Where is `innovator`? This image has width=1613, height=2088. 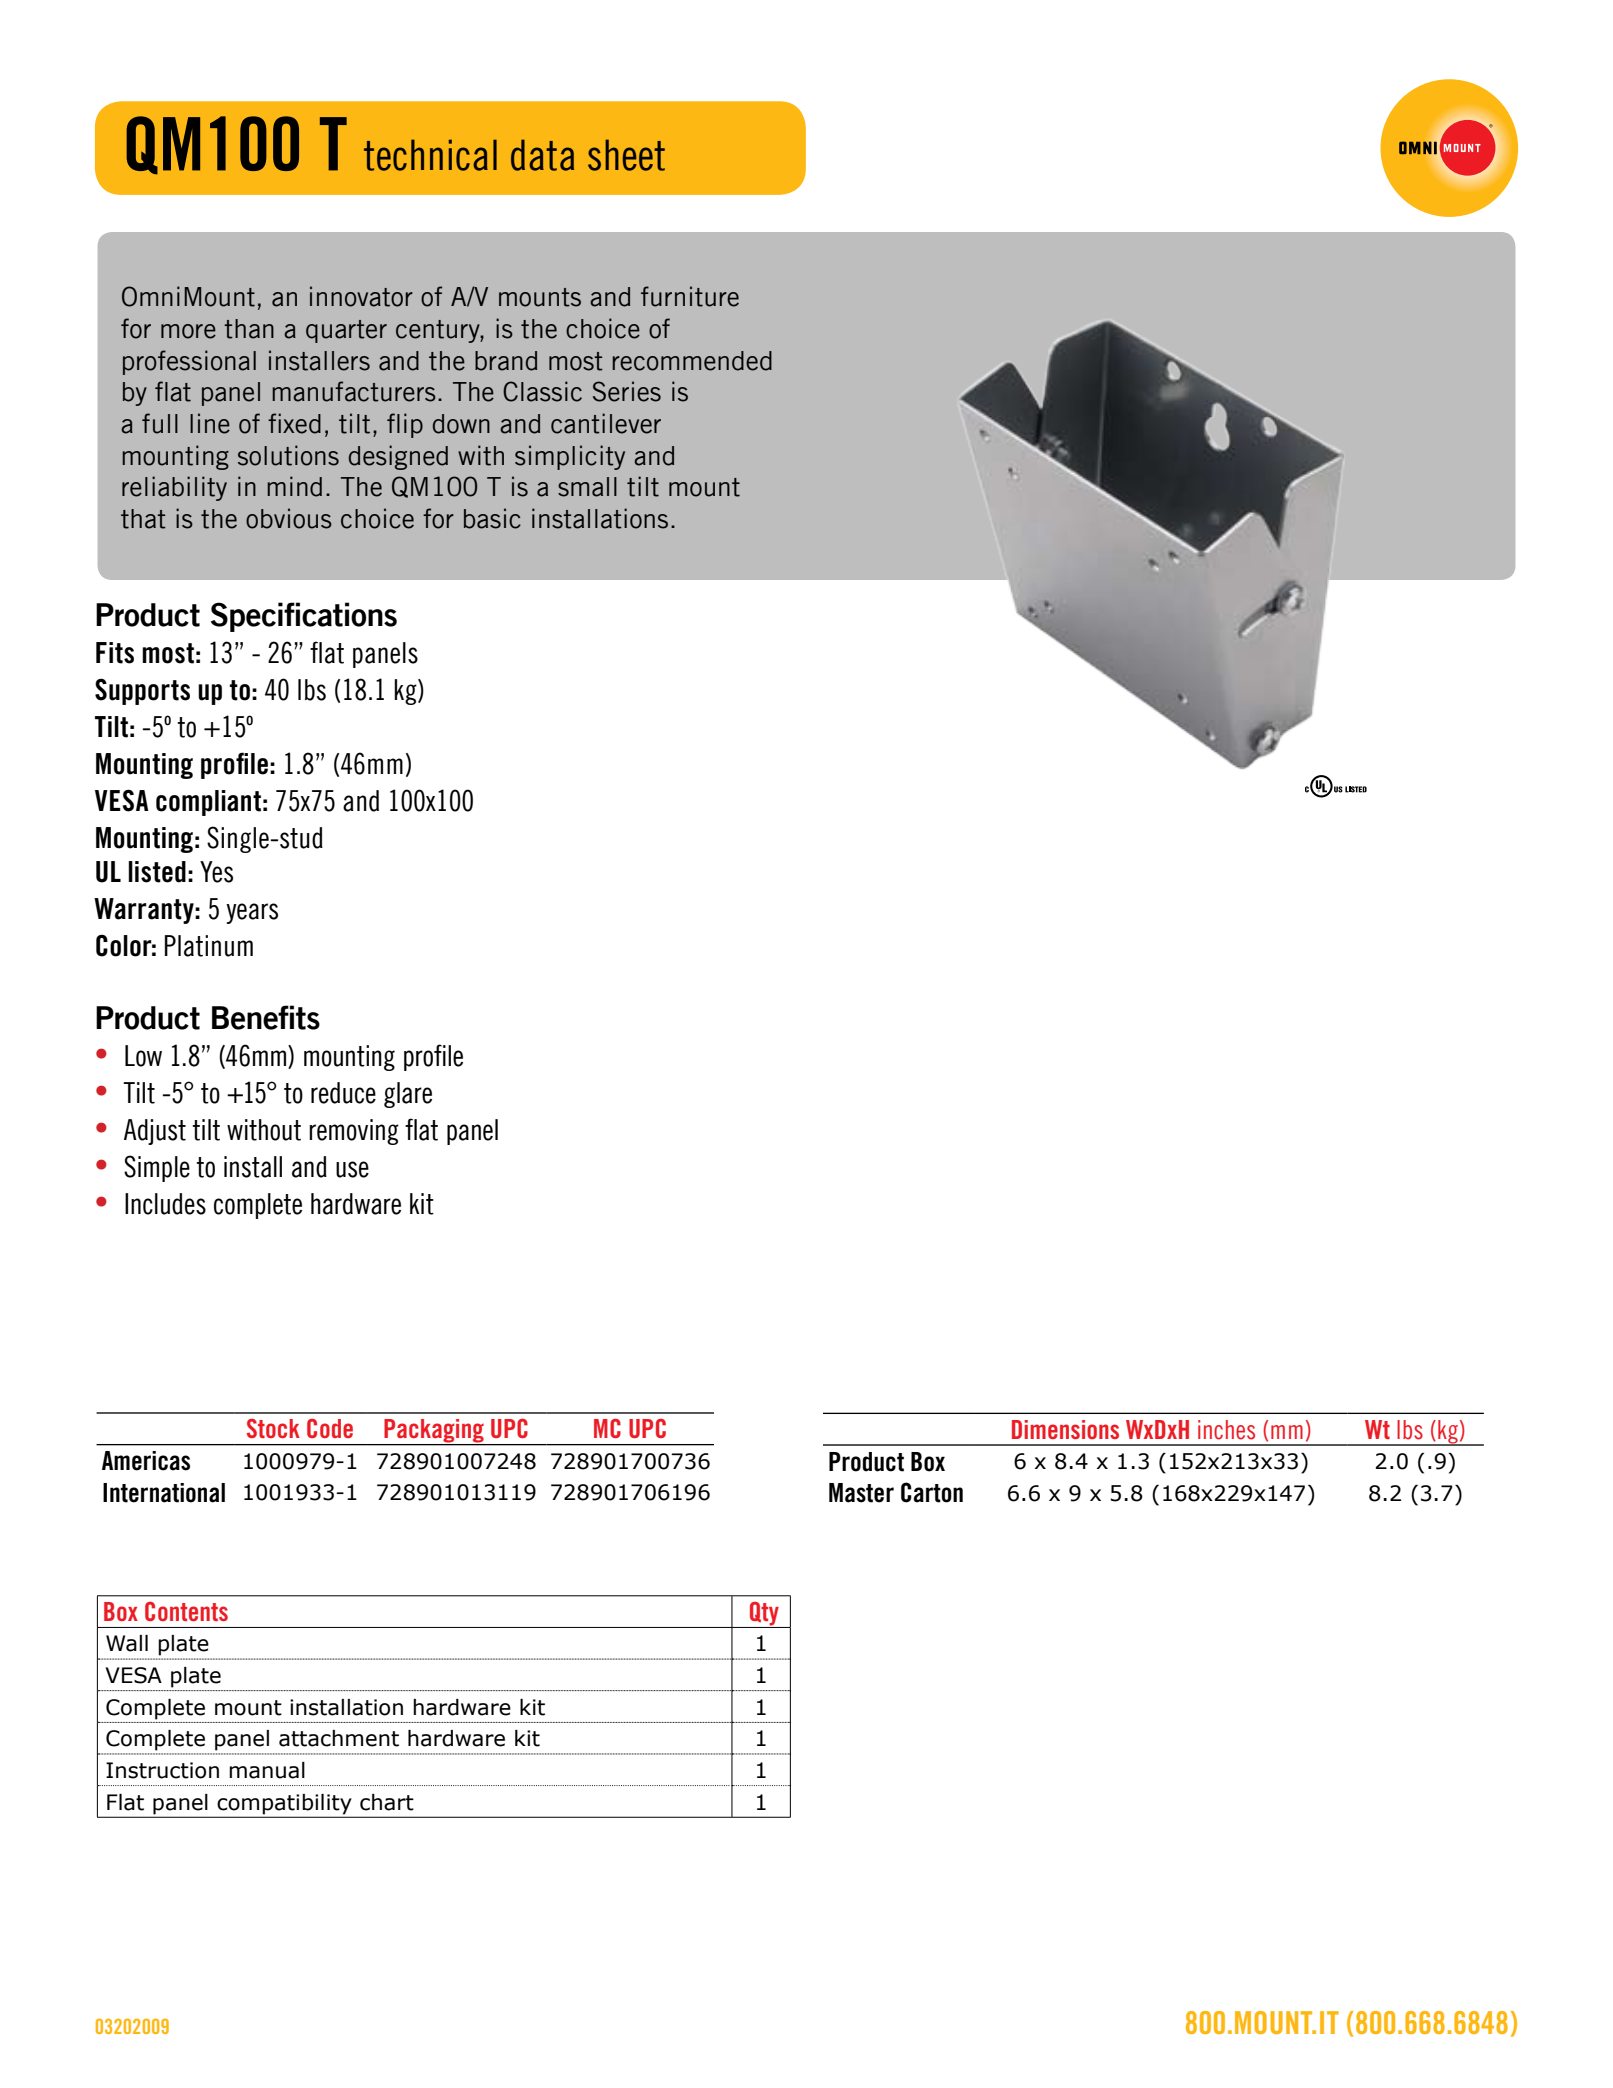 innovator is located at coordinates (361, 296).
